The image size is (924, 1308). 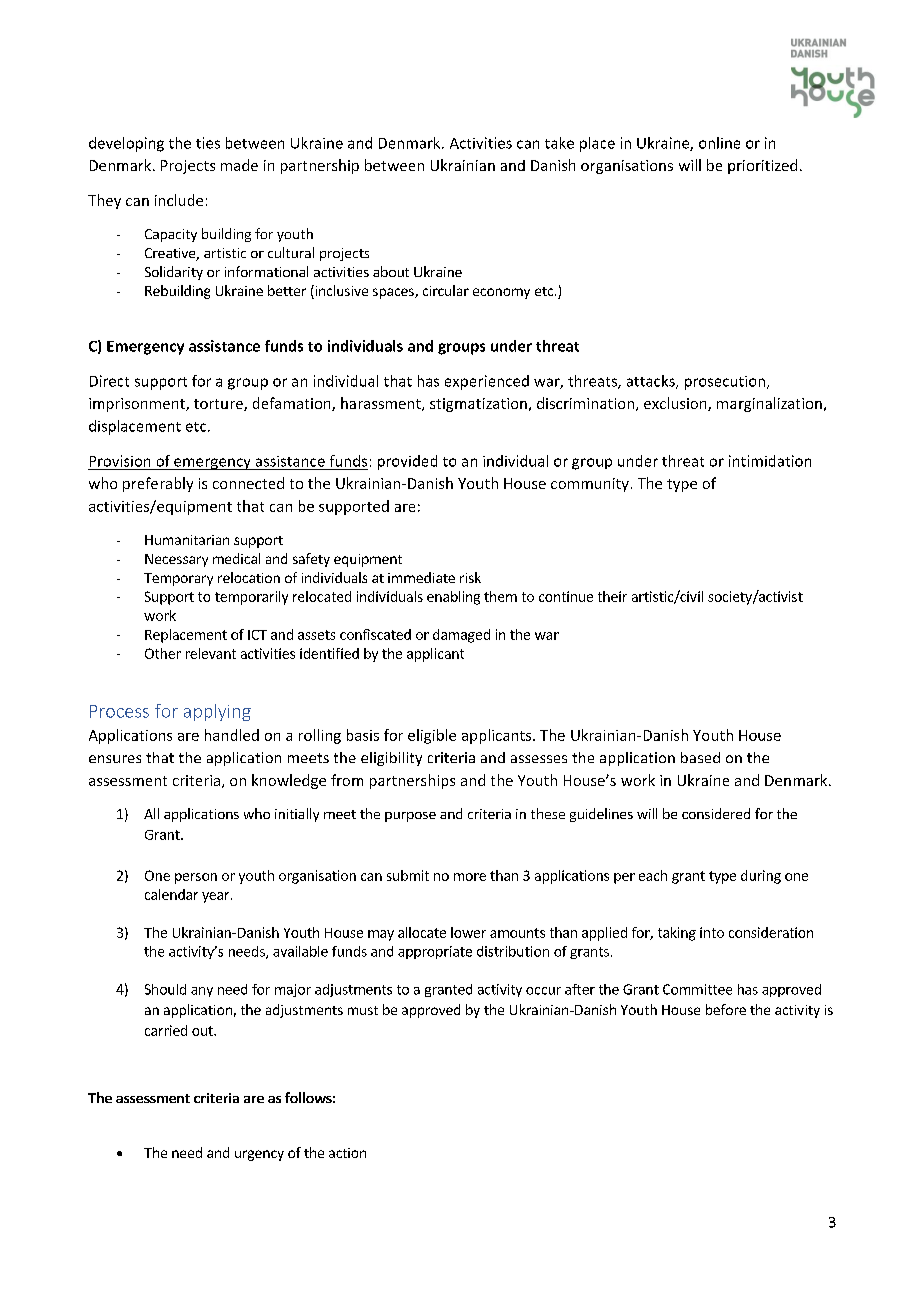 I want to click on urgency, so click(x=259, y=1155).
